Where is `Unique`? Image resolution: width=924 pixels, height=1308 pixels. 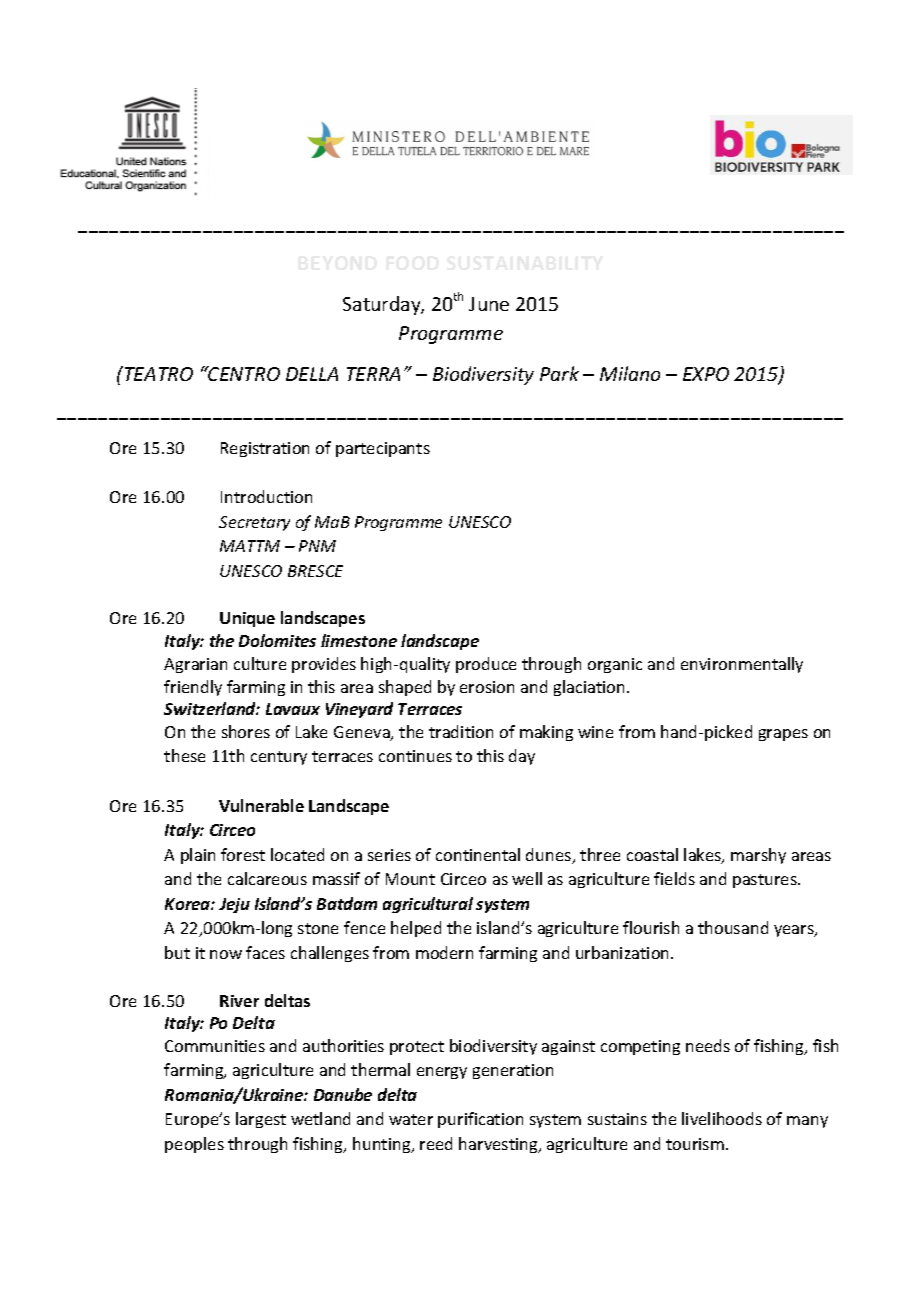 Unique is located at coordinates (247, 619).
